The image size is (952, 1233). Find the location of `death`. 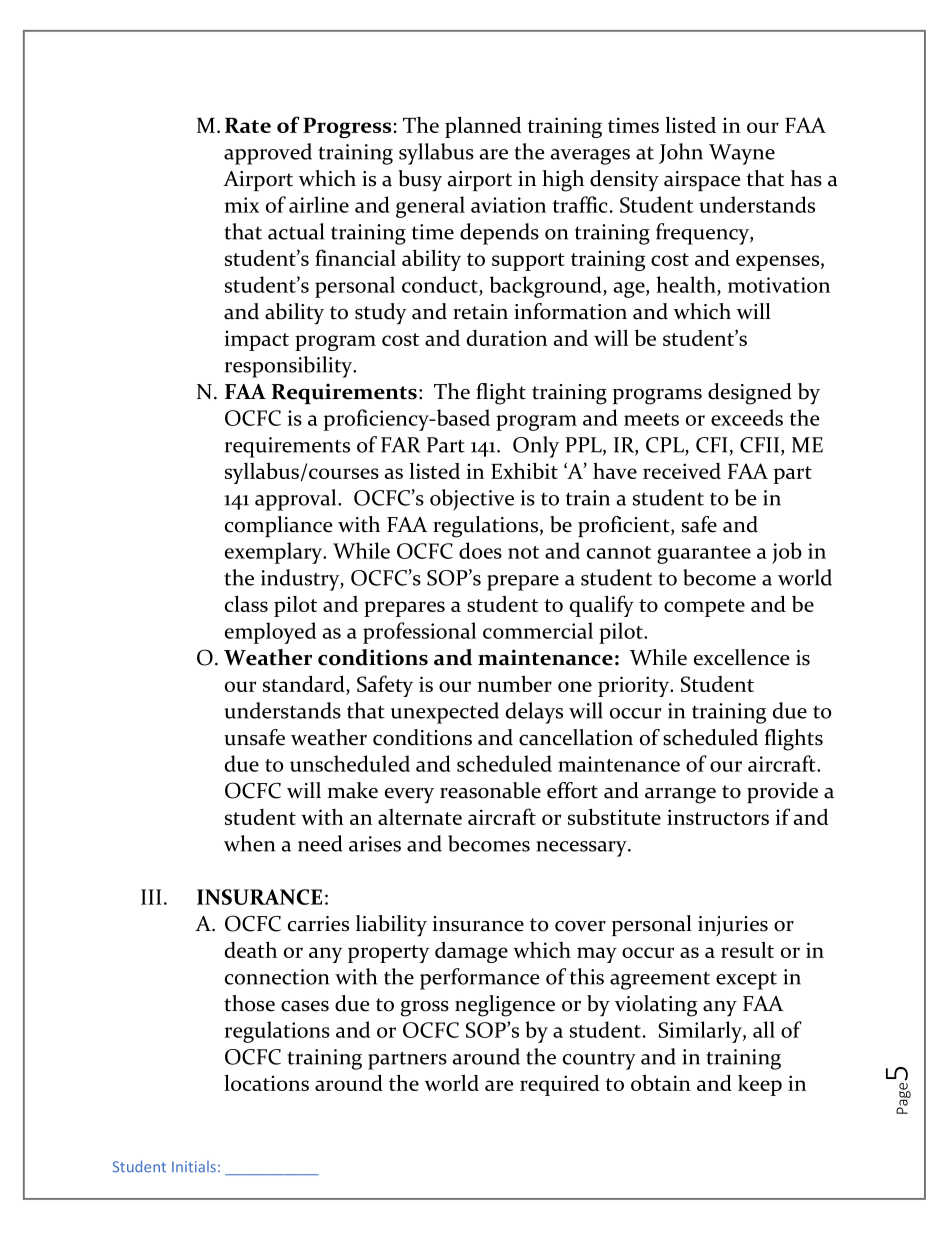

death is located at coordinates (251, 949).
